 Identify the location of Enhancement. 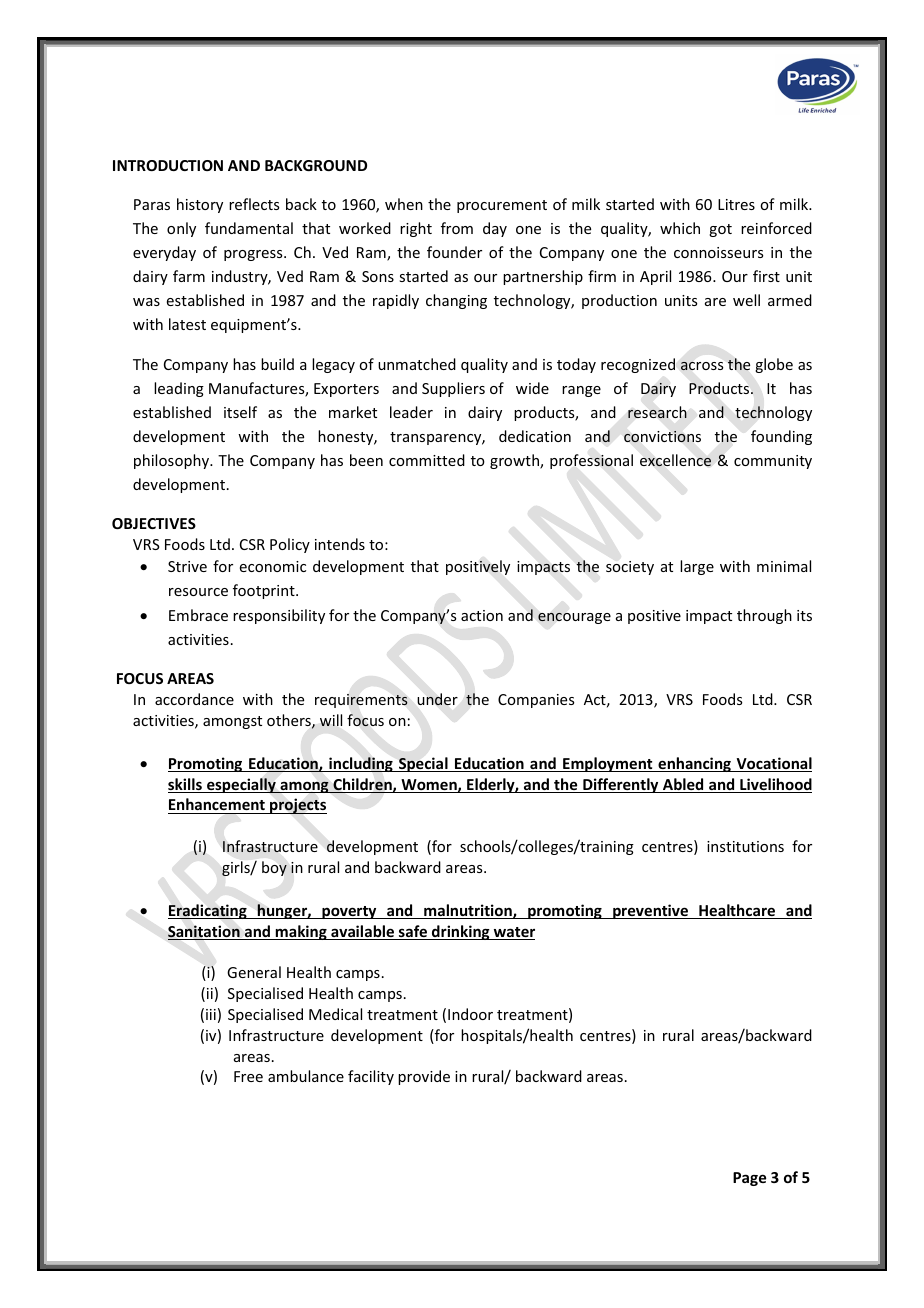
(217, 806).
